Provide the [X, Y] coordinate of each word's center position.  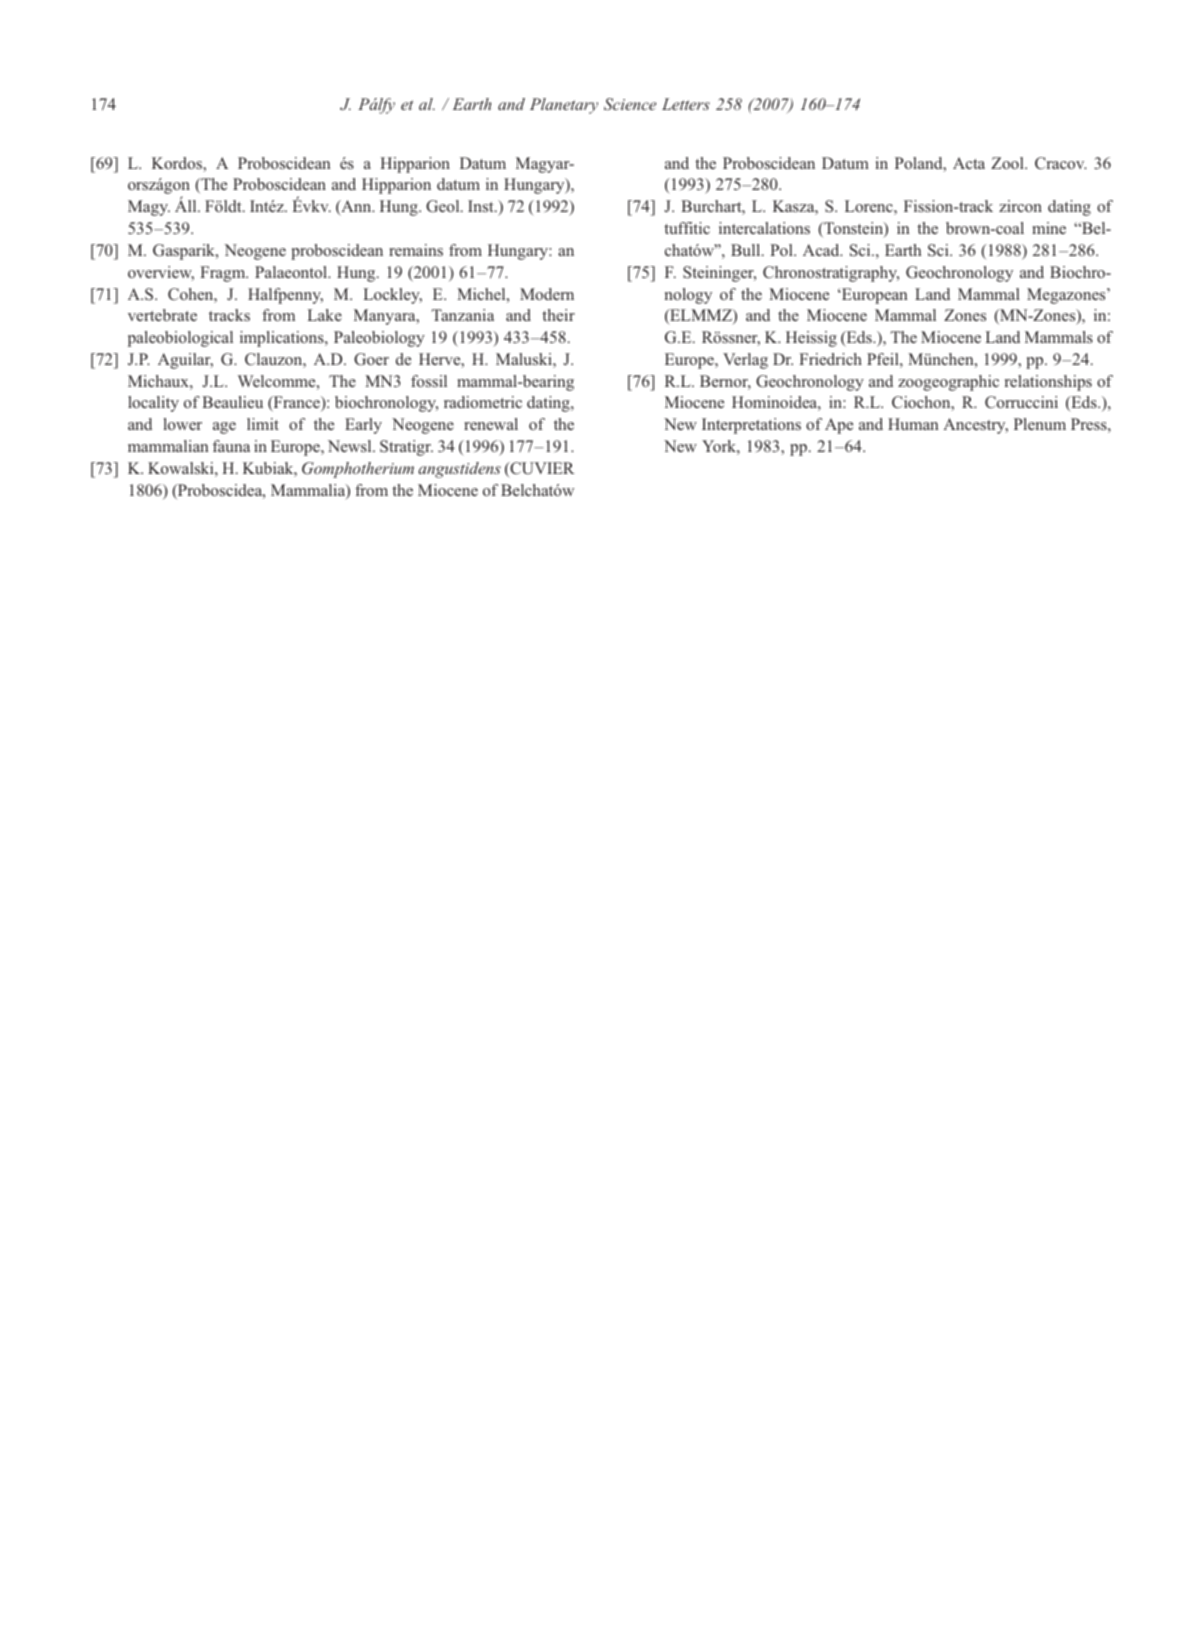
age [224, 428]
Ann [356, 207]
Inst [482, 206]
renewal [491, 424]
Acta [969, 163]
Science [630, 104]
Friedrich [830, 359]
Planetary [564, 106]
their [558, 315]
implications [283, 339]
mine [1049, 228]
